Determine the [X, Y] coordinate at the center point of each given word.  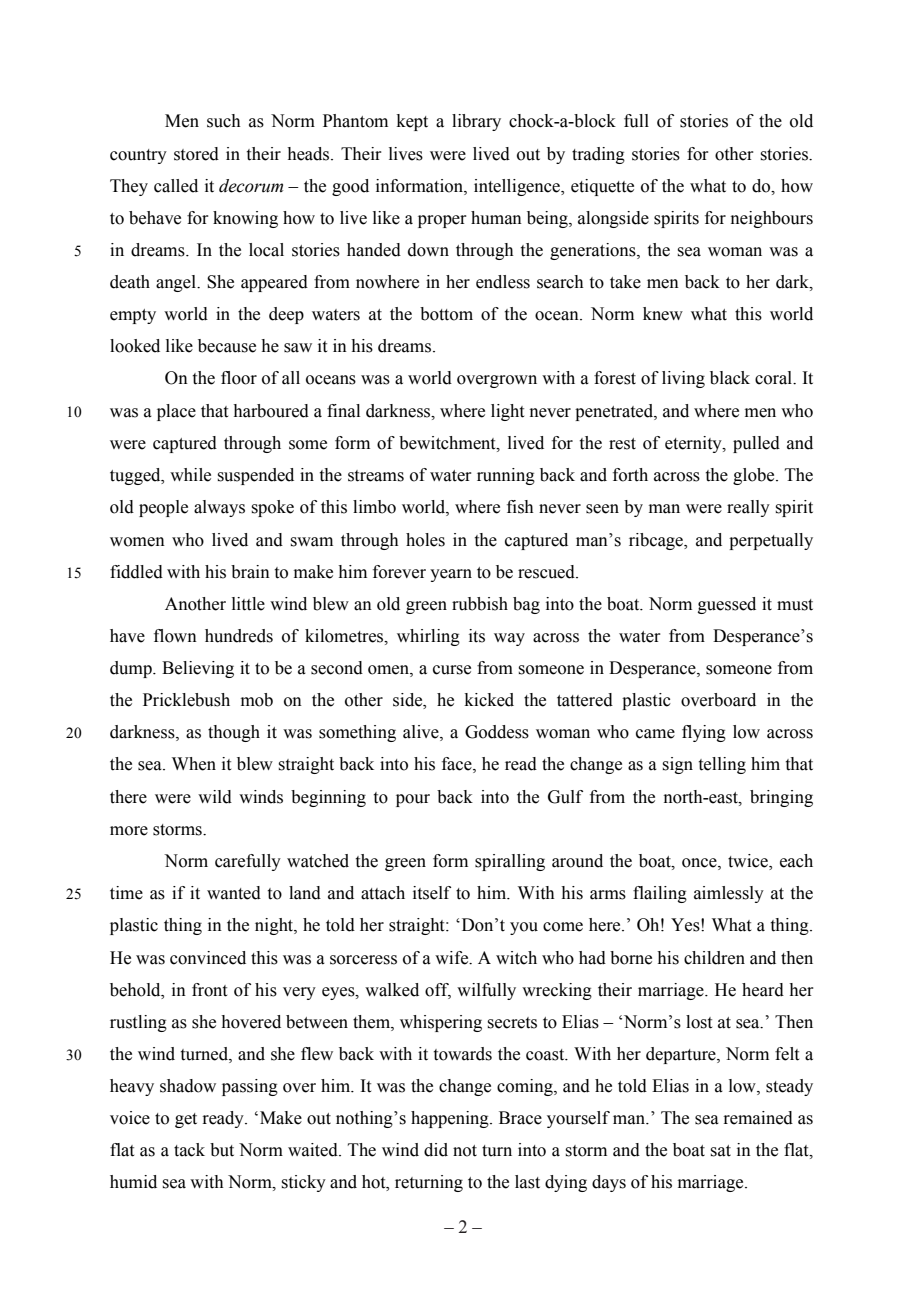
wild [215, 797]
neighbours [772, 219]
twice [749, 862]
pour [413, 800]
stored [196, 154]
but [222, 1150]
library [476, 122]
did [436, 1150]
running [506, 476]
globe [755, 476]
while [190, 475]
